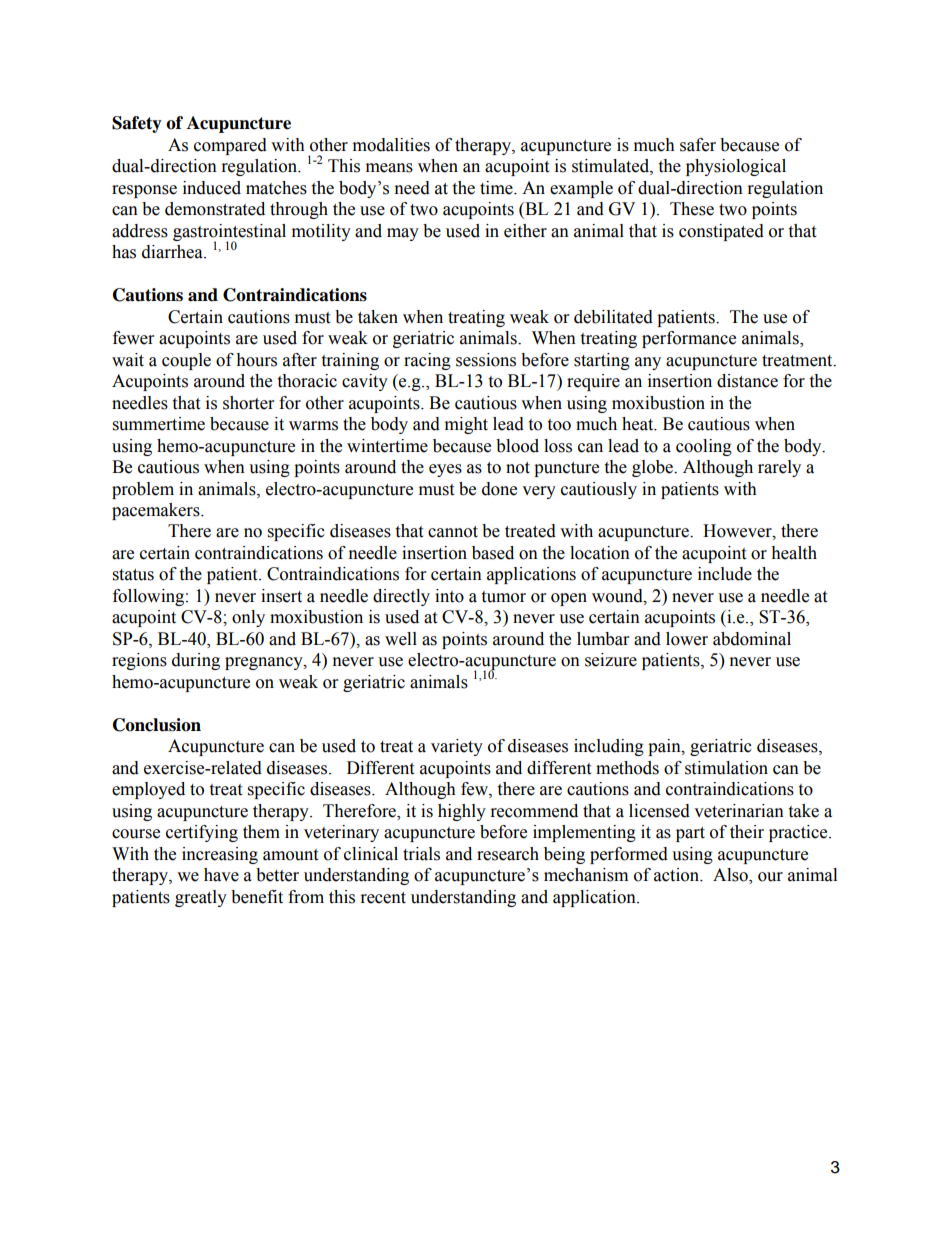 This document has height=1233, width=952. I want to click on modalities, so click(391, 145).
